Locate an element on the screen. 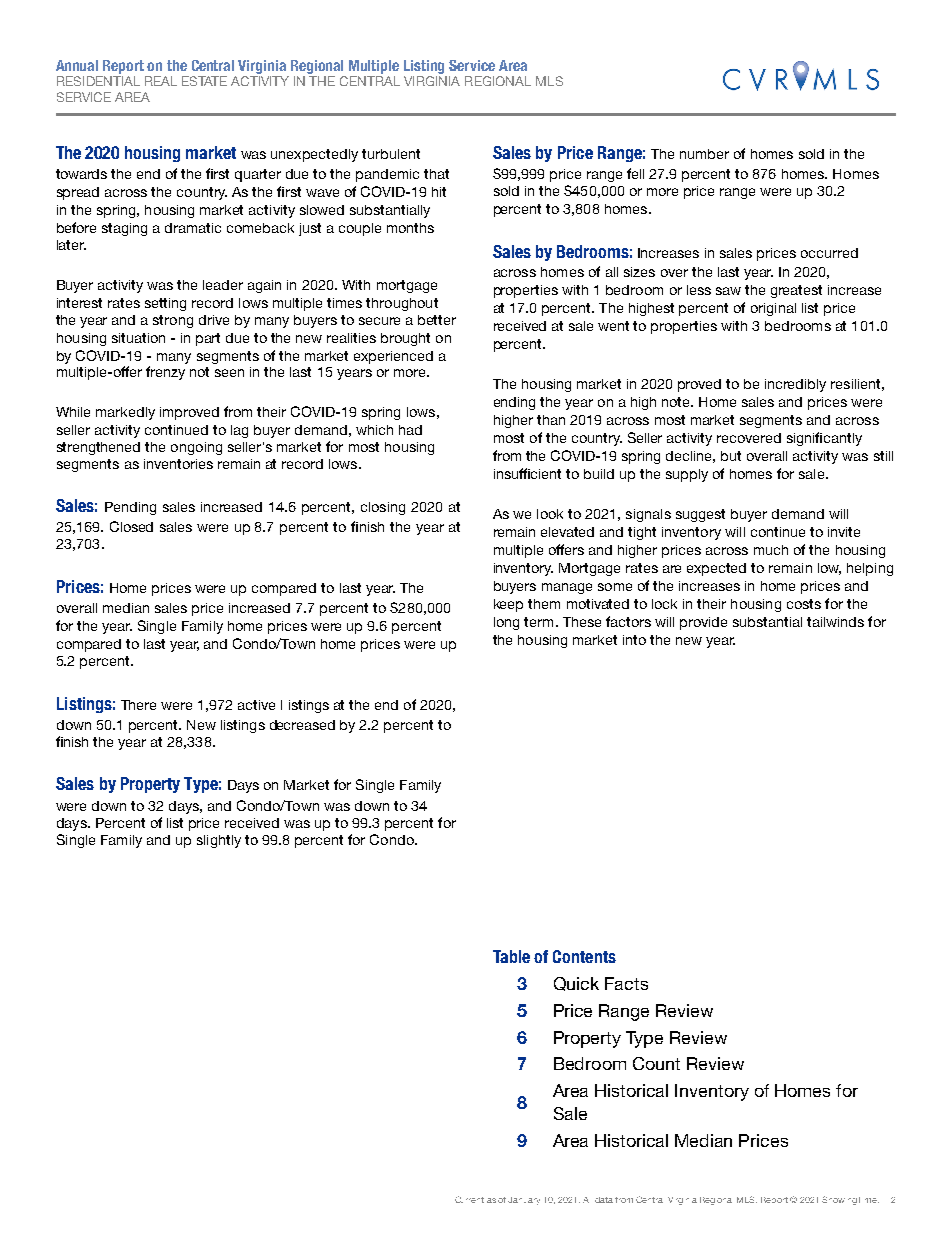  better is located at coordinates (437, 320).
